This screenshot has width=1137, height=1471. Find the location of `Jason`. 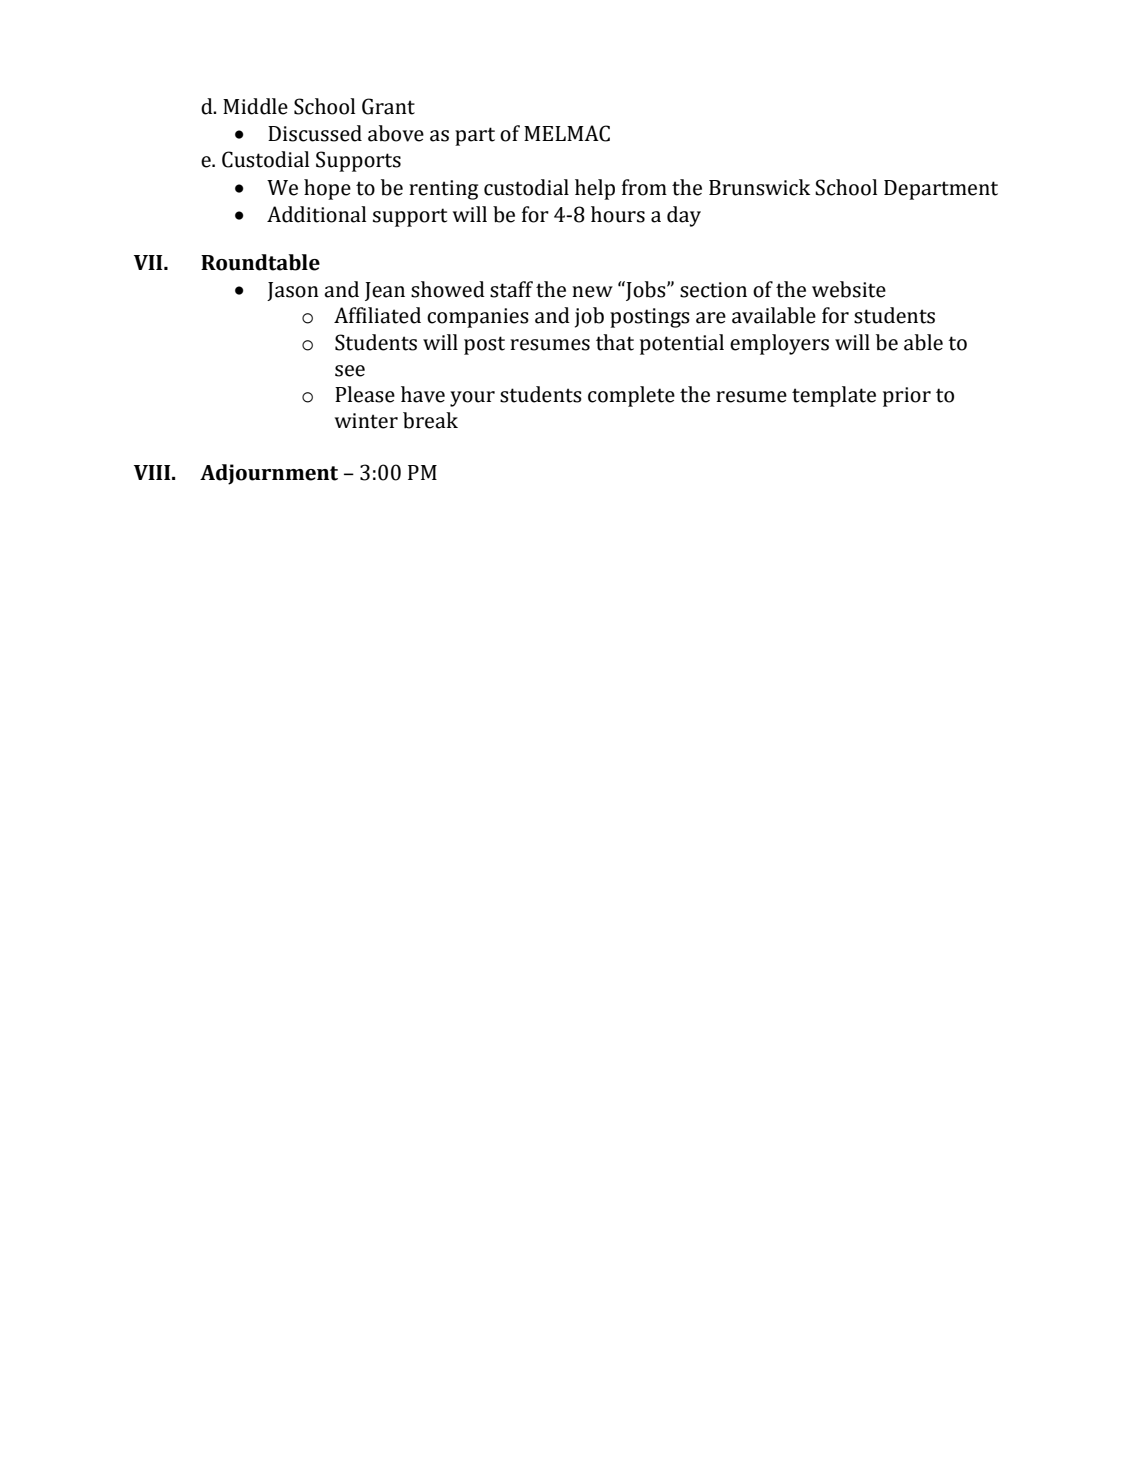

Jason is located at coordinates (293, 291).
